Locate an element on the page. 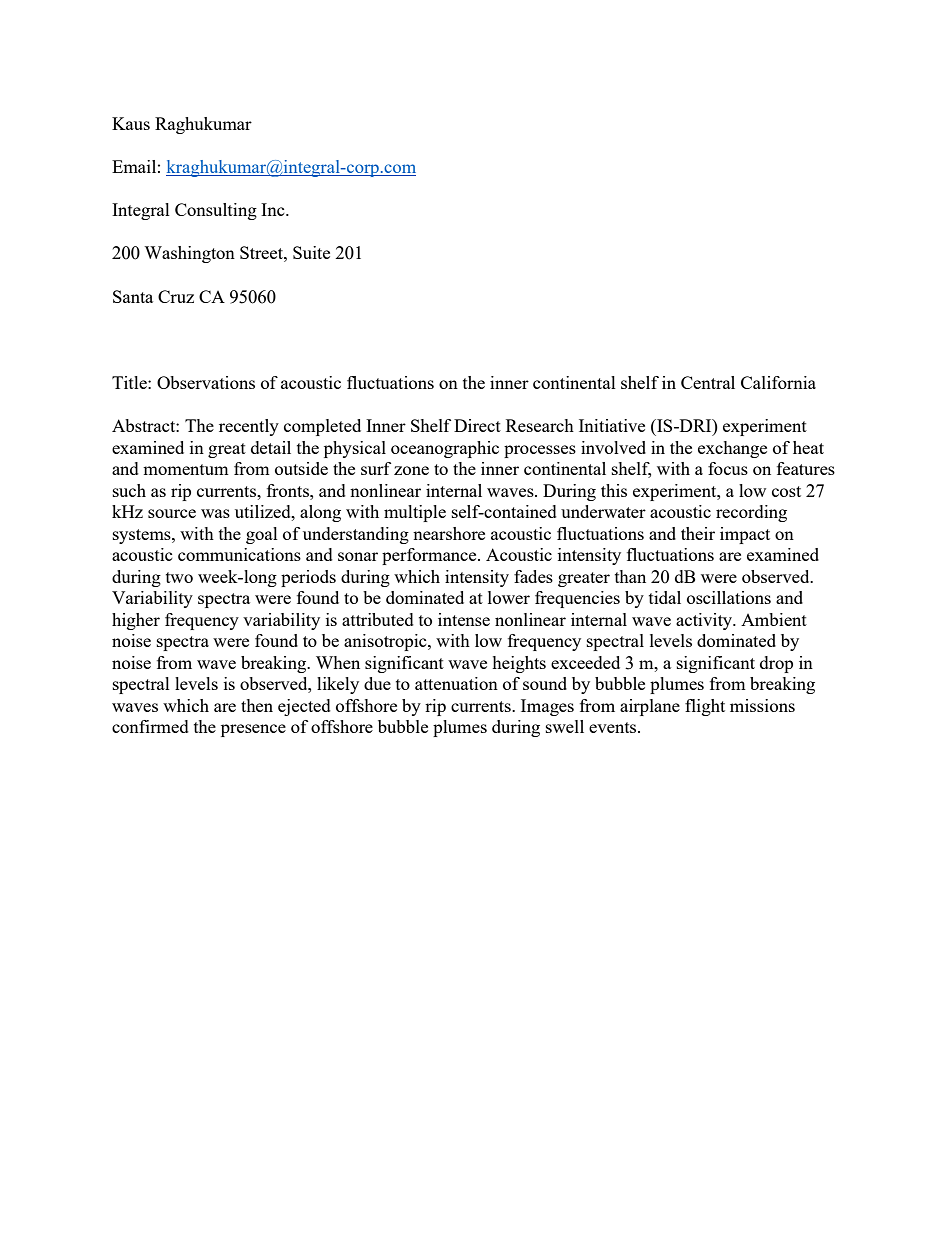 This document has width=952, height=1233. Kaus is located at coordinates (131, 123).
